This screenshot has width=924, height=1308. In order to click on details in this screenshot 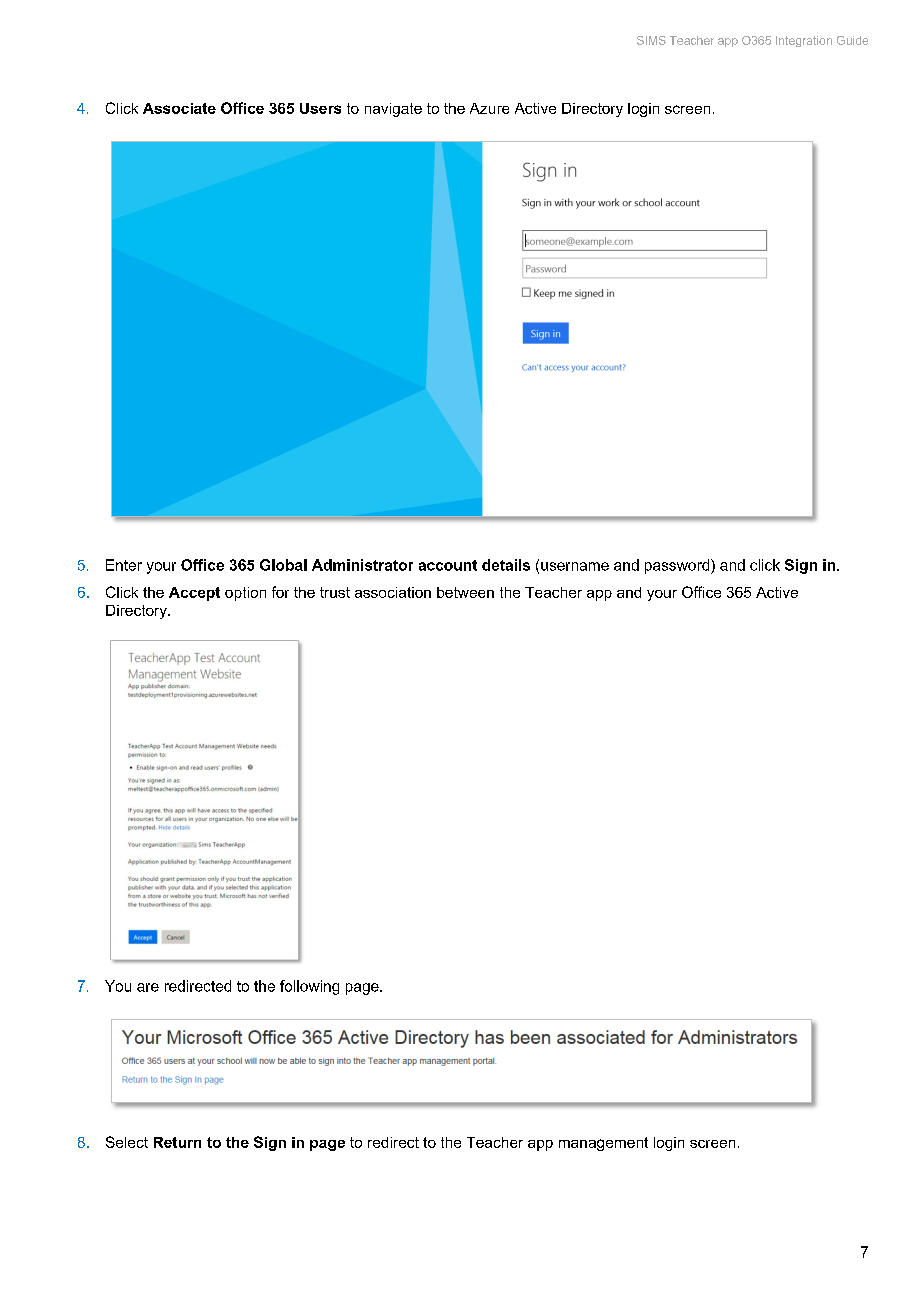, I will do `click(506, 565)`.
